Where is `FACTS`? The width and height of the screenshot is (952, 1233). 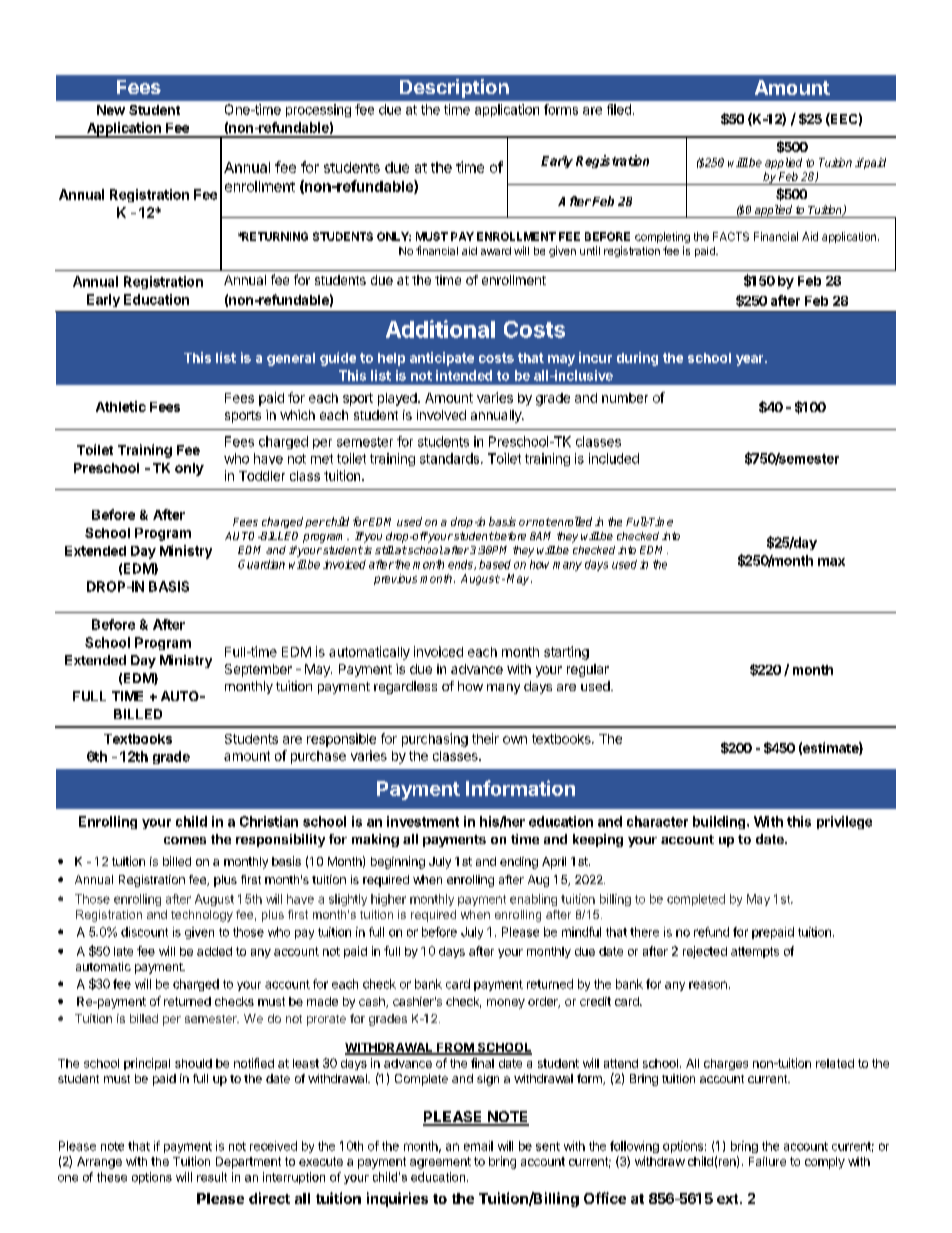
FACTS is located at coordinates (731, 236).
